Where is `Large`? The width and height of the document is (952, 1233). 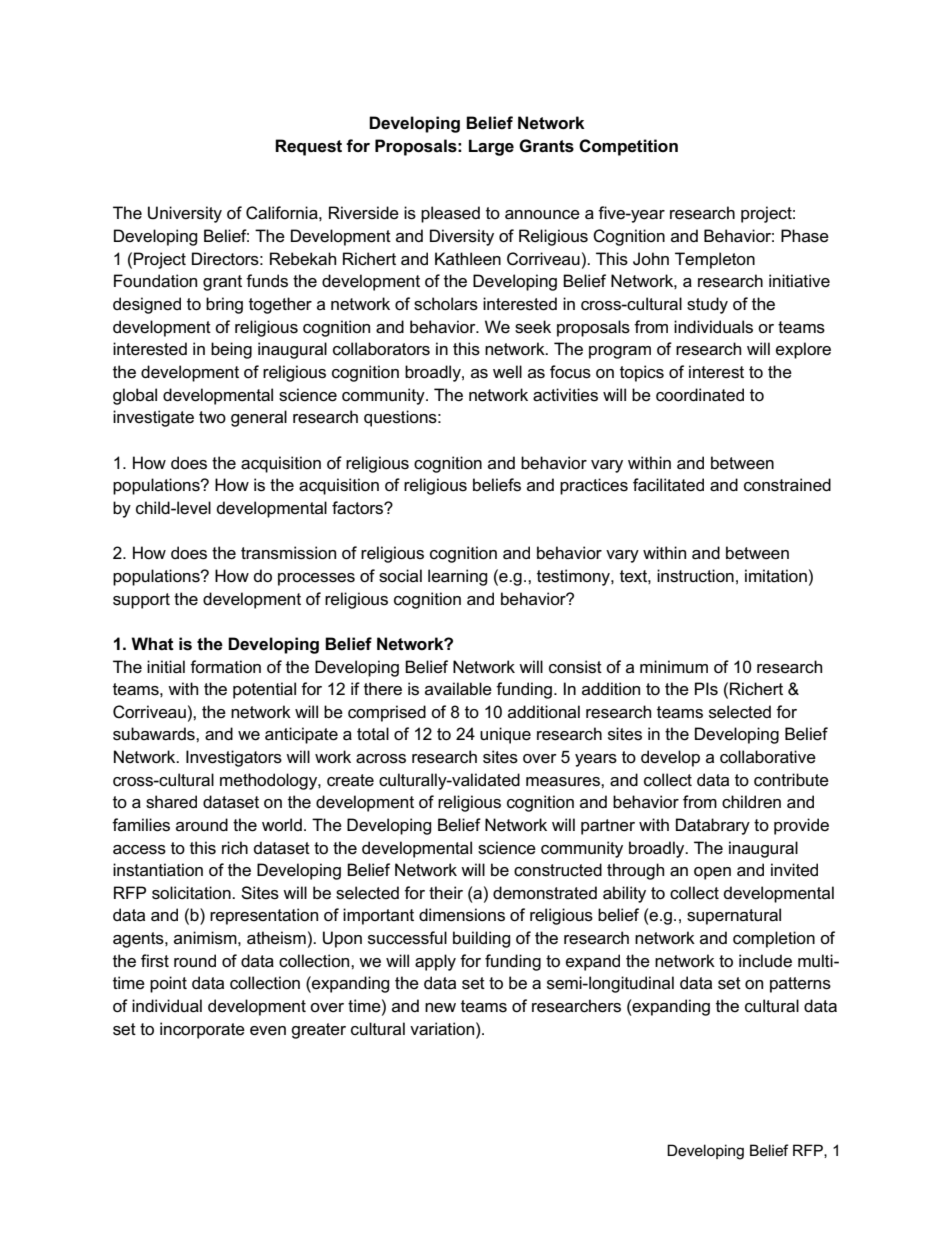 Large is located at coordinates (491, 147).
